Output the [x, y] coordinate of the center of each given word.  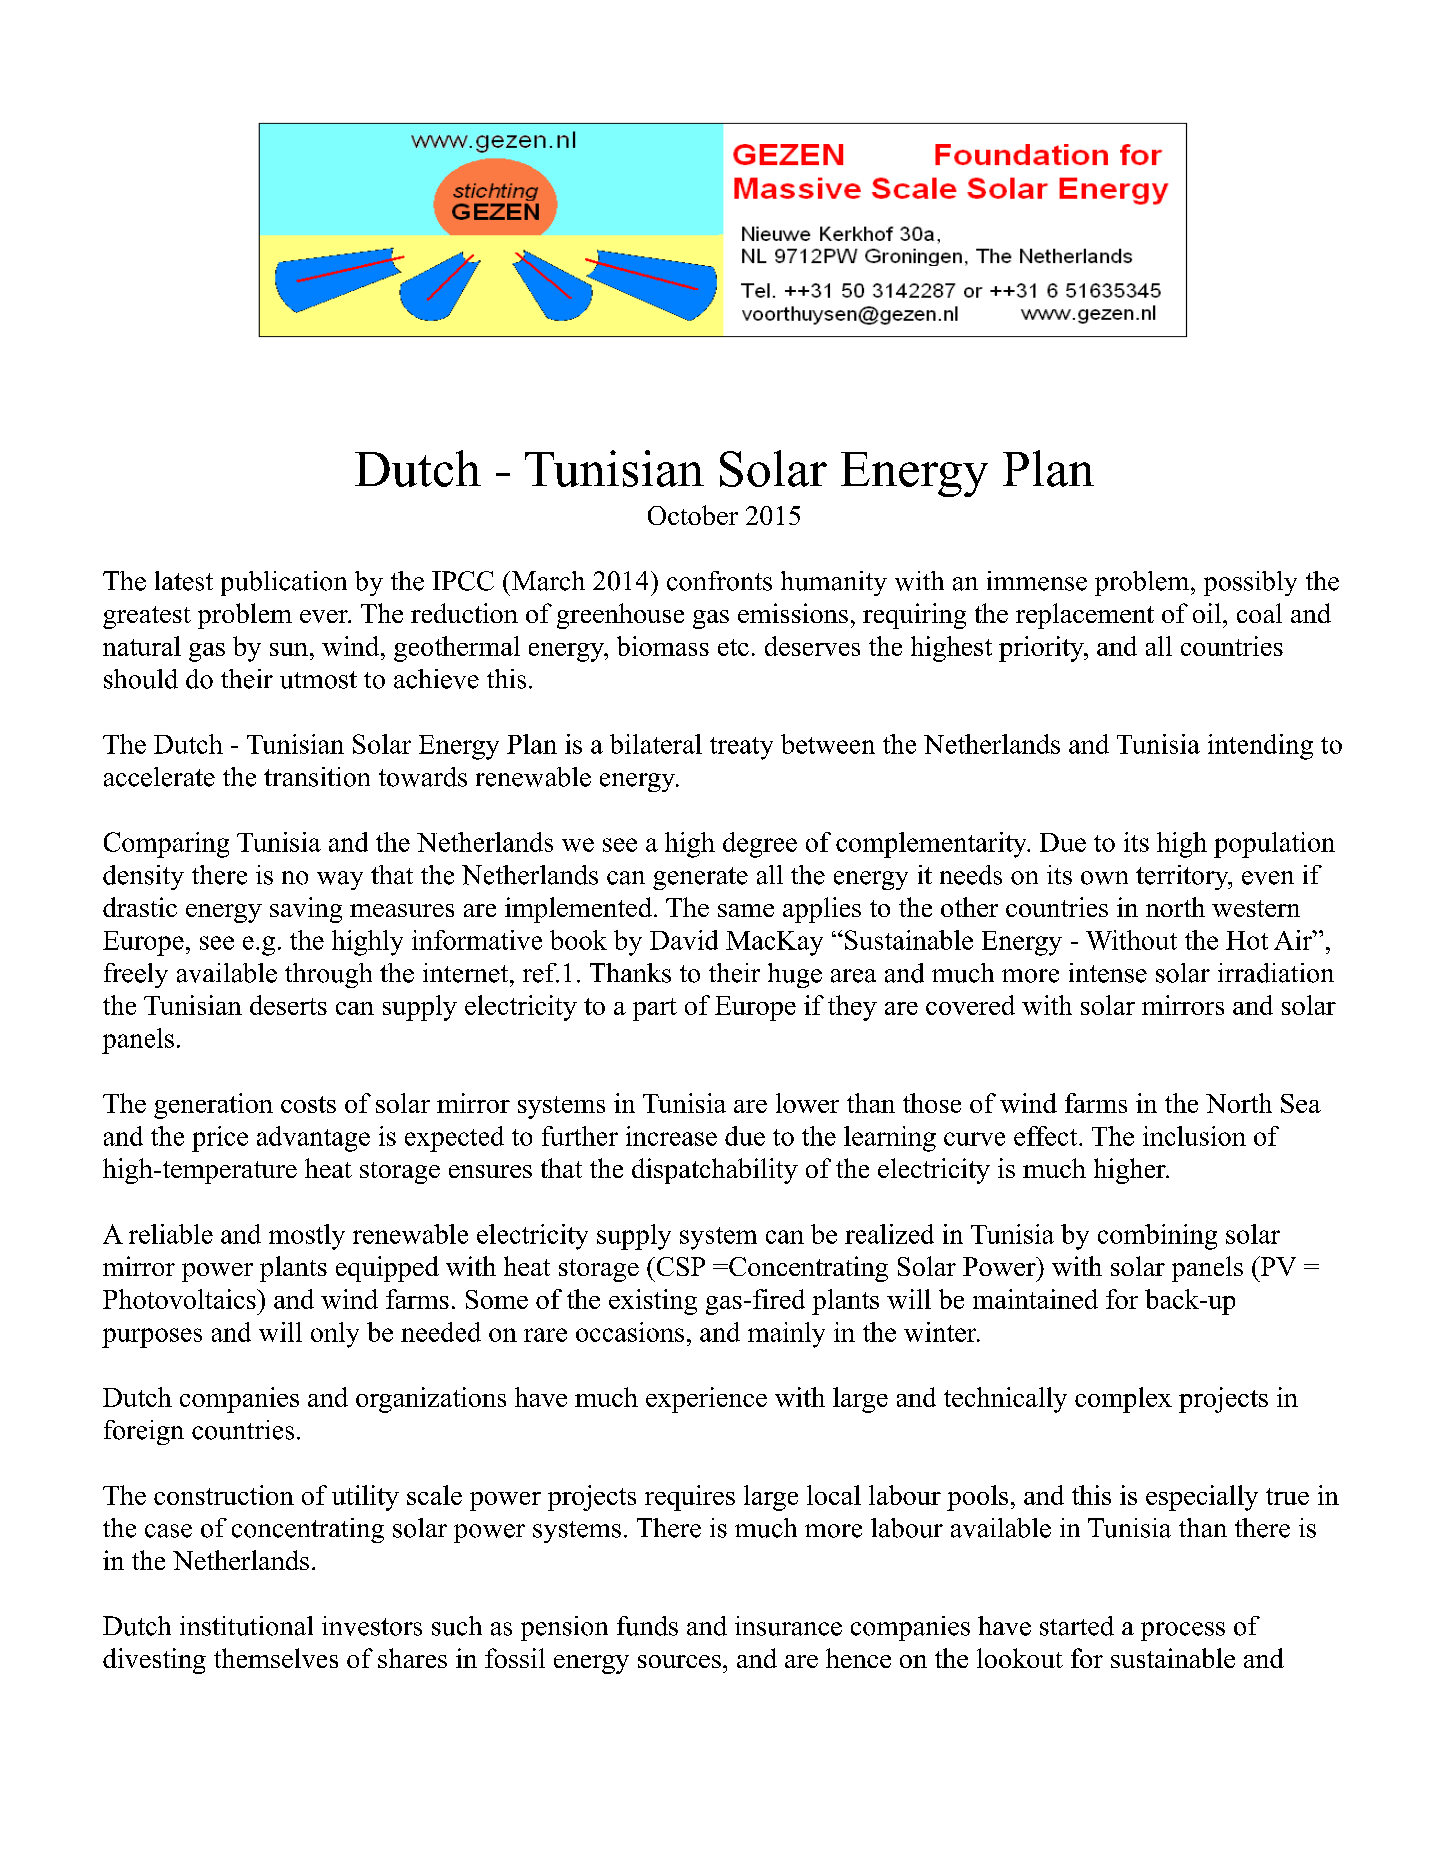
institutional [246, 1626]
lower [807, 1103]
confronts [719, 581]
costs [308, 1104]
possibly [1250, 583]
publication [284, 583]
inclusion [1194, 1136]
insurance [788, 1626]
